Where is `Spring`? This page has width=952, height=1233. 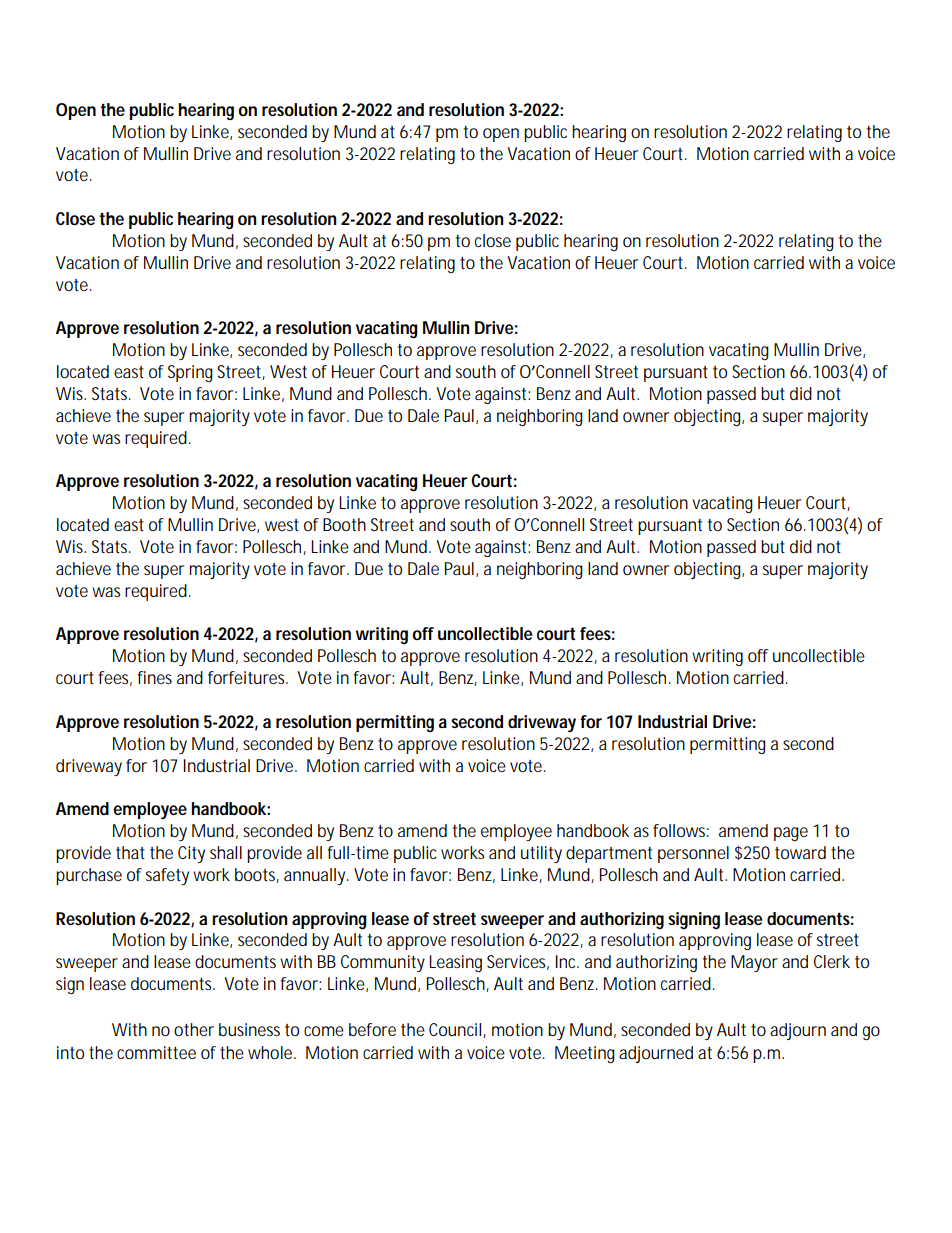 Spring is located at coordinates (190, 373).
